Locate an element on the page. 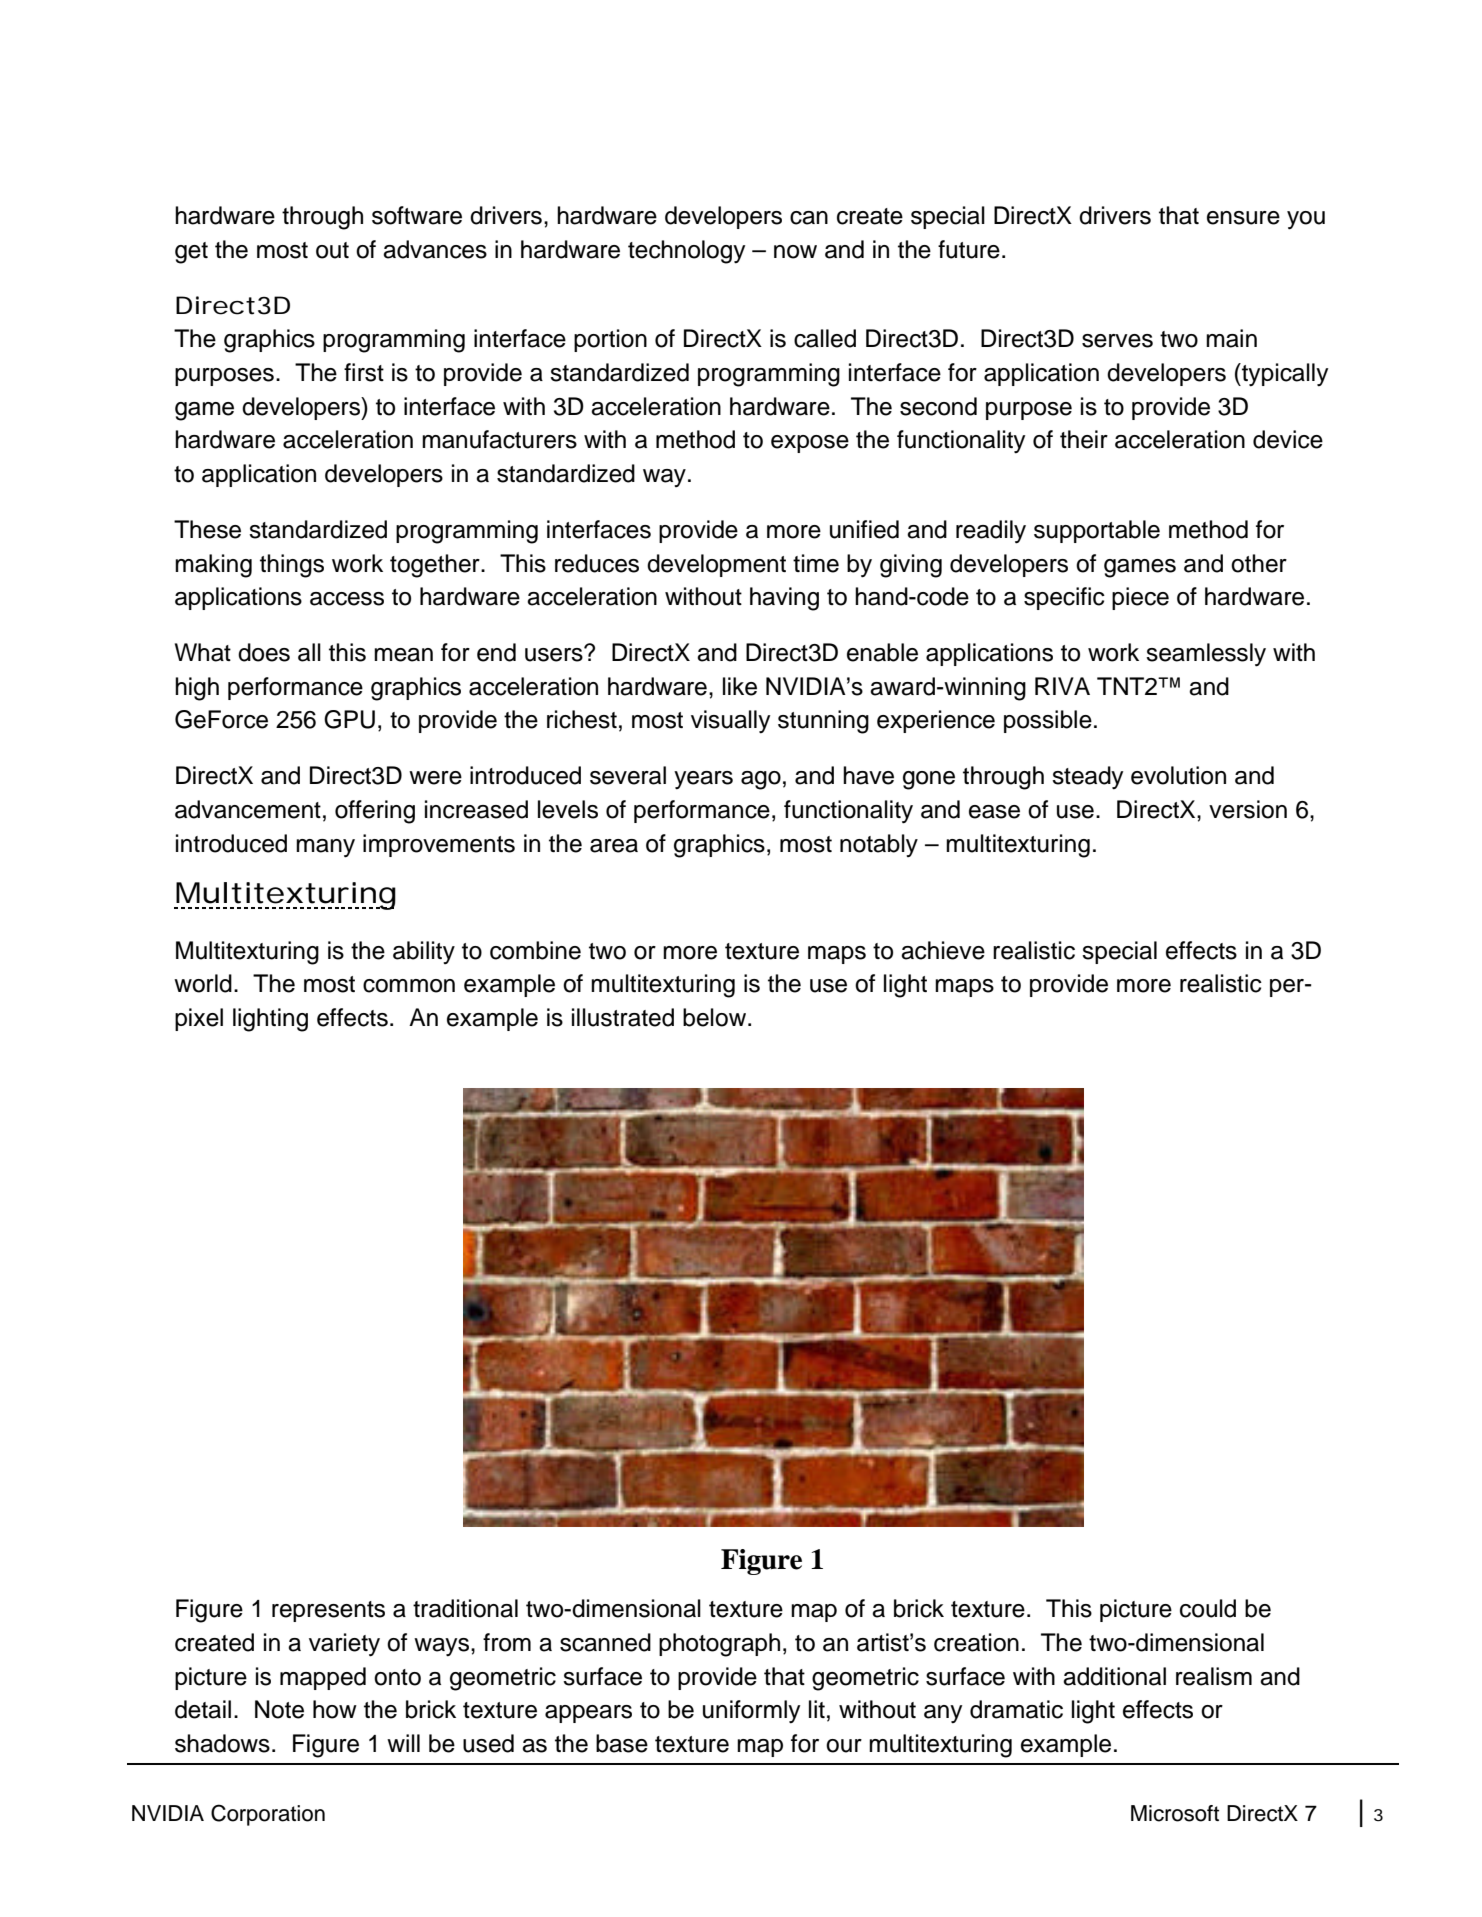  ensure is located at coordinates (1243, 218).
